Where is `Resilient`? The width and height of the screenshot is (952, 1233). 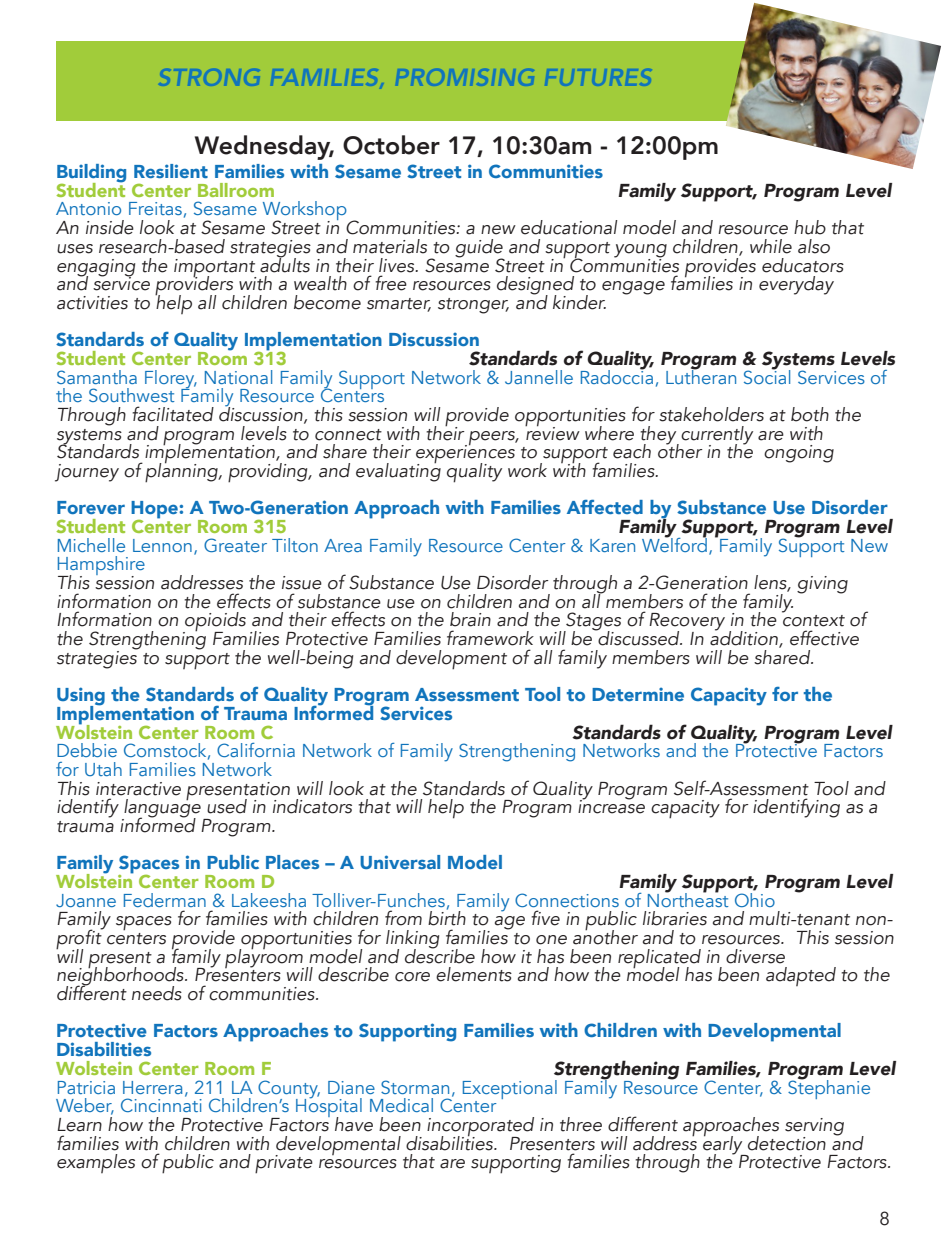 Resilient is located at coordinates (171, 171).
